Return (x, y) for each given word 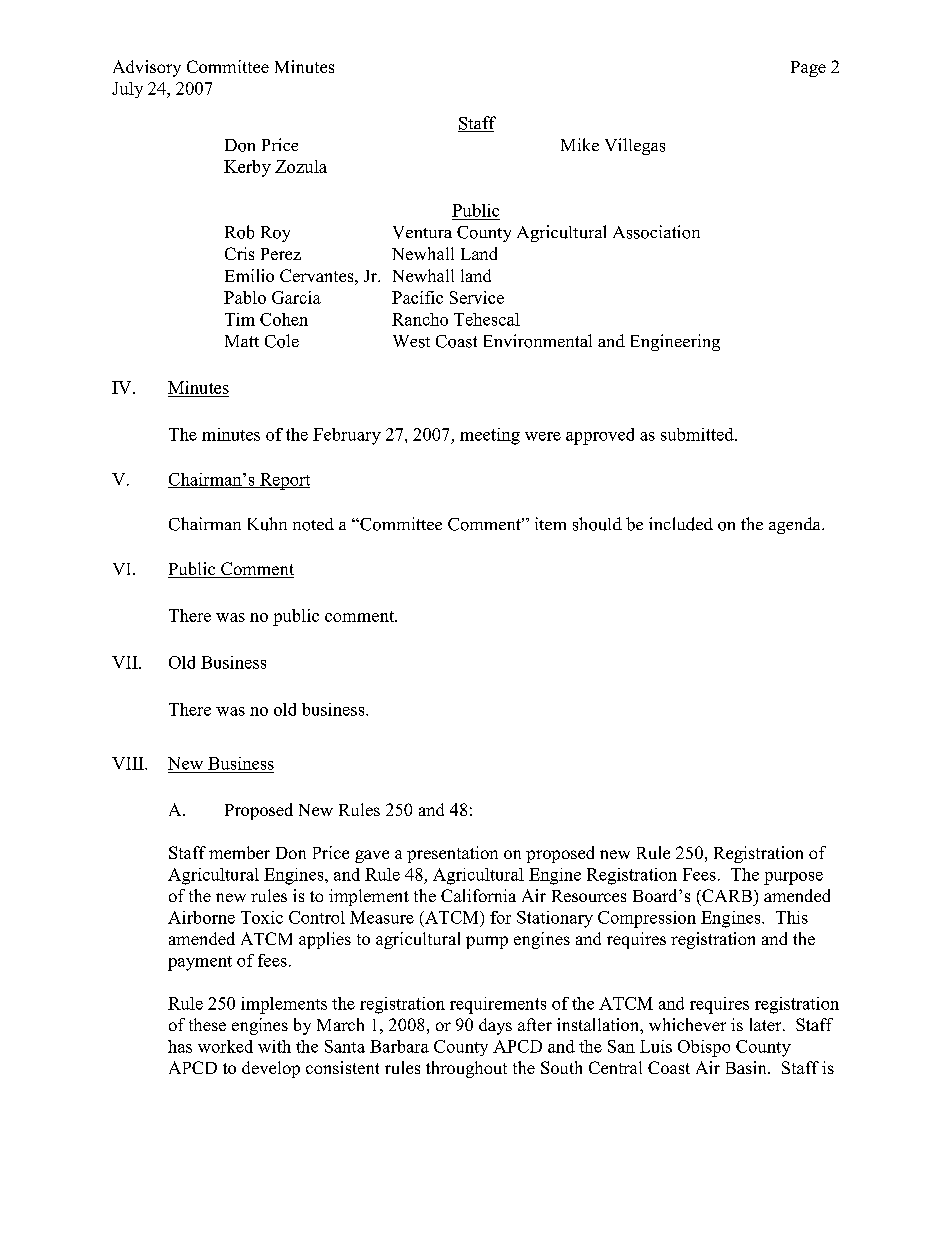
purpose (793, 878)
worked (225, 1046)
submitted (698, 434)
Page (808, 69)
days (495, 1026)
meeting (490, 436)
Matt (242, 341)
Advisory (147, 68)
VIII (129, 763)
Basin (747, 1067)
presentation (452, 854)
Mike (580, 144)
